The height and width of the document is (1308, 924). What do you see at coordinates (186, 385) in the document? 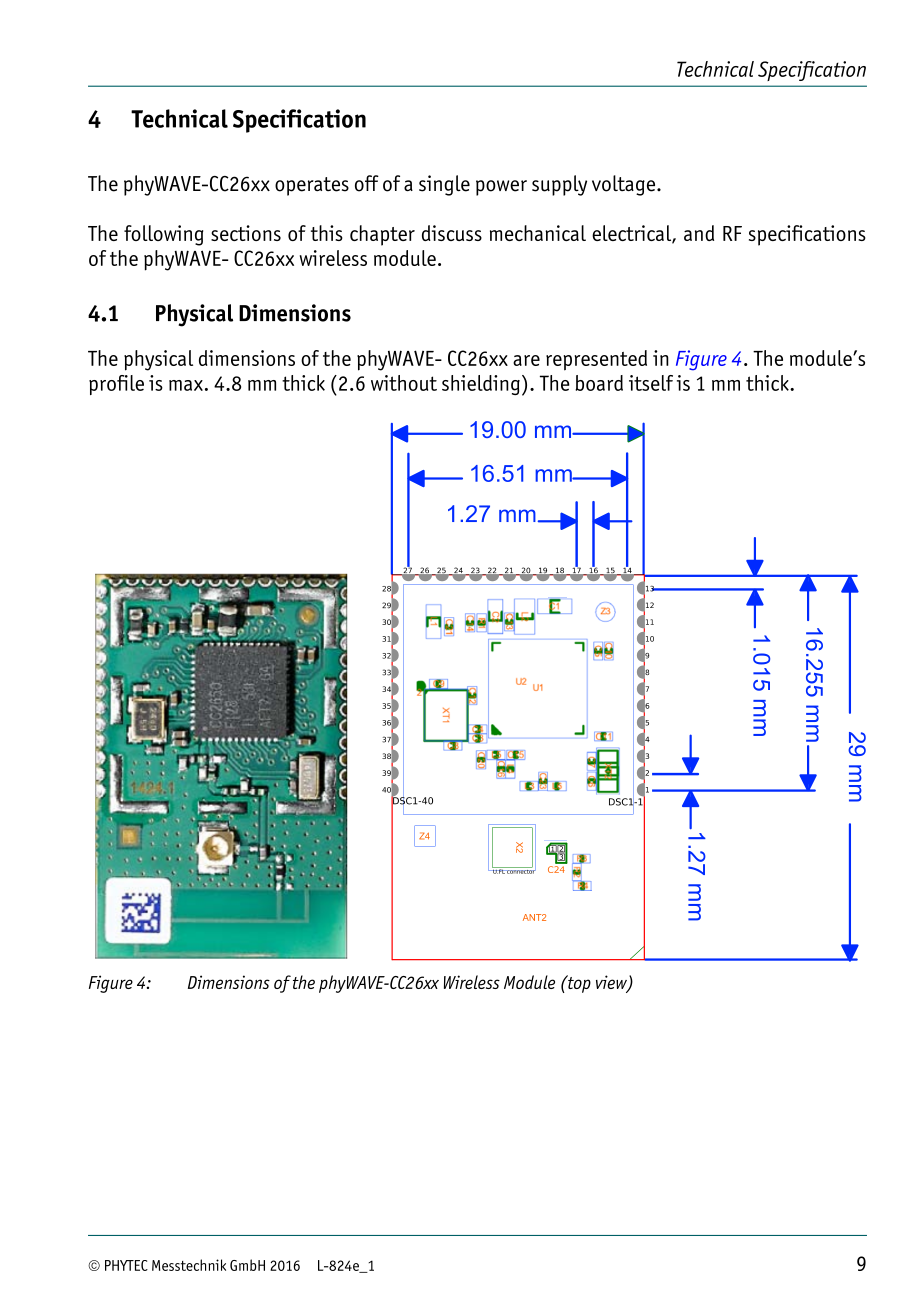
I see `max` at bounding box center [186, 385].
